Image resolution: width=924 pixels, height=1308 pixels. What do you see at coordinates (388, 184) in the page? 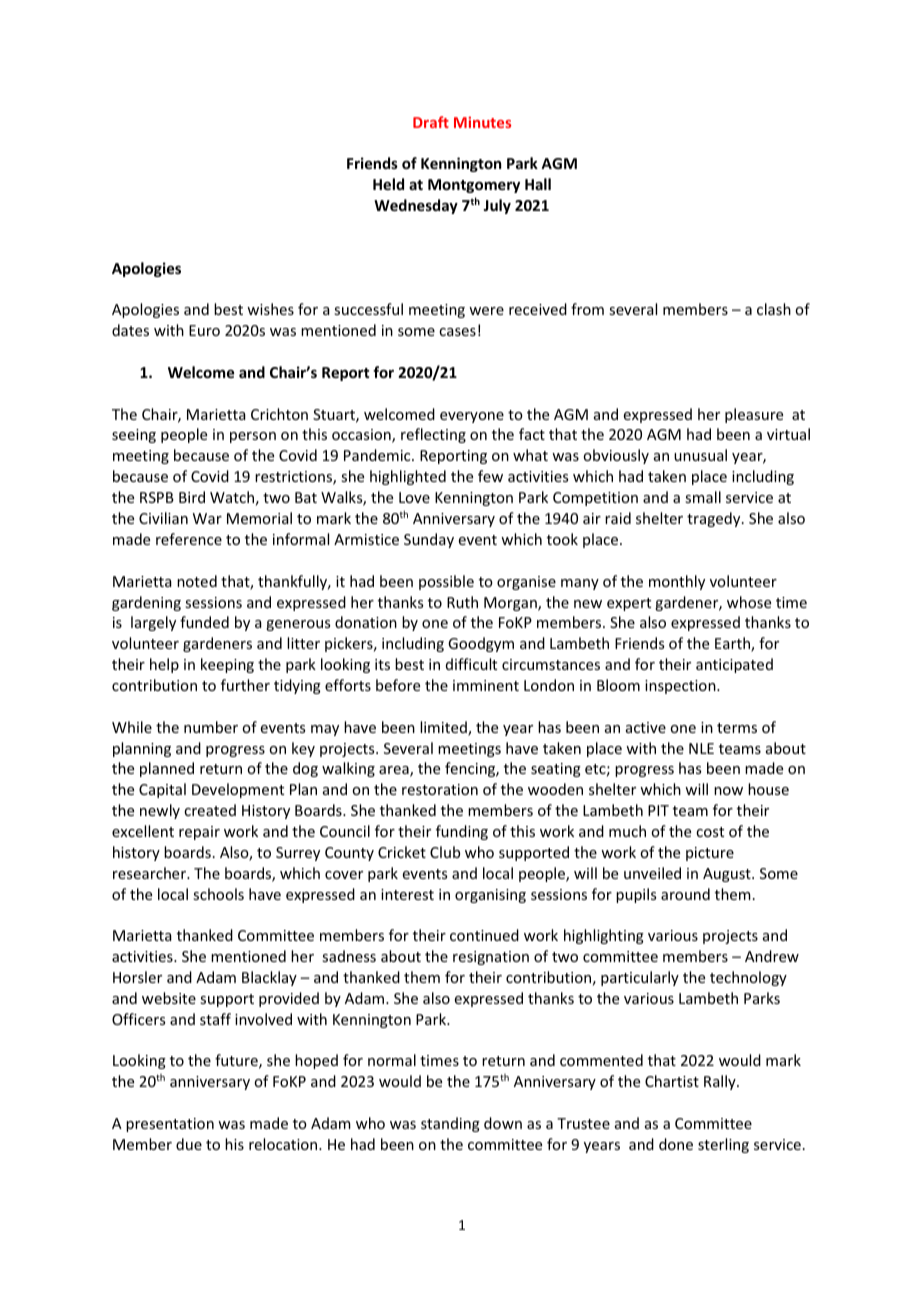
I see `Held` at bounding box center [388, 184].
